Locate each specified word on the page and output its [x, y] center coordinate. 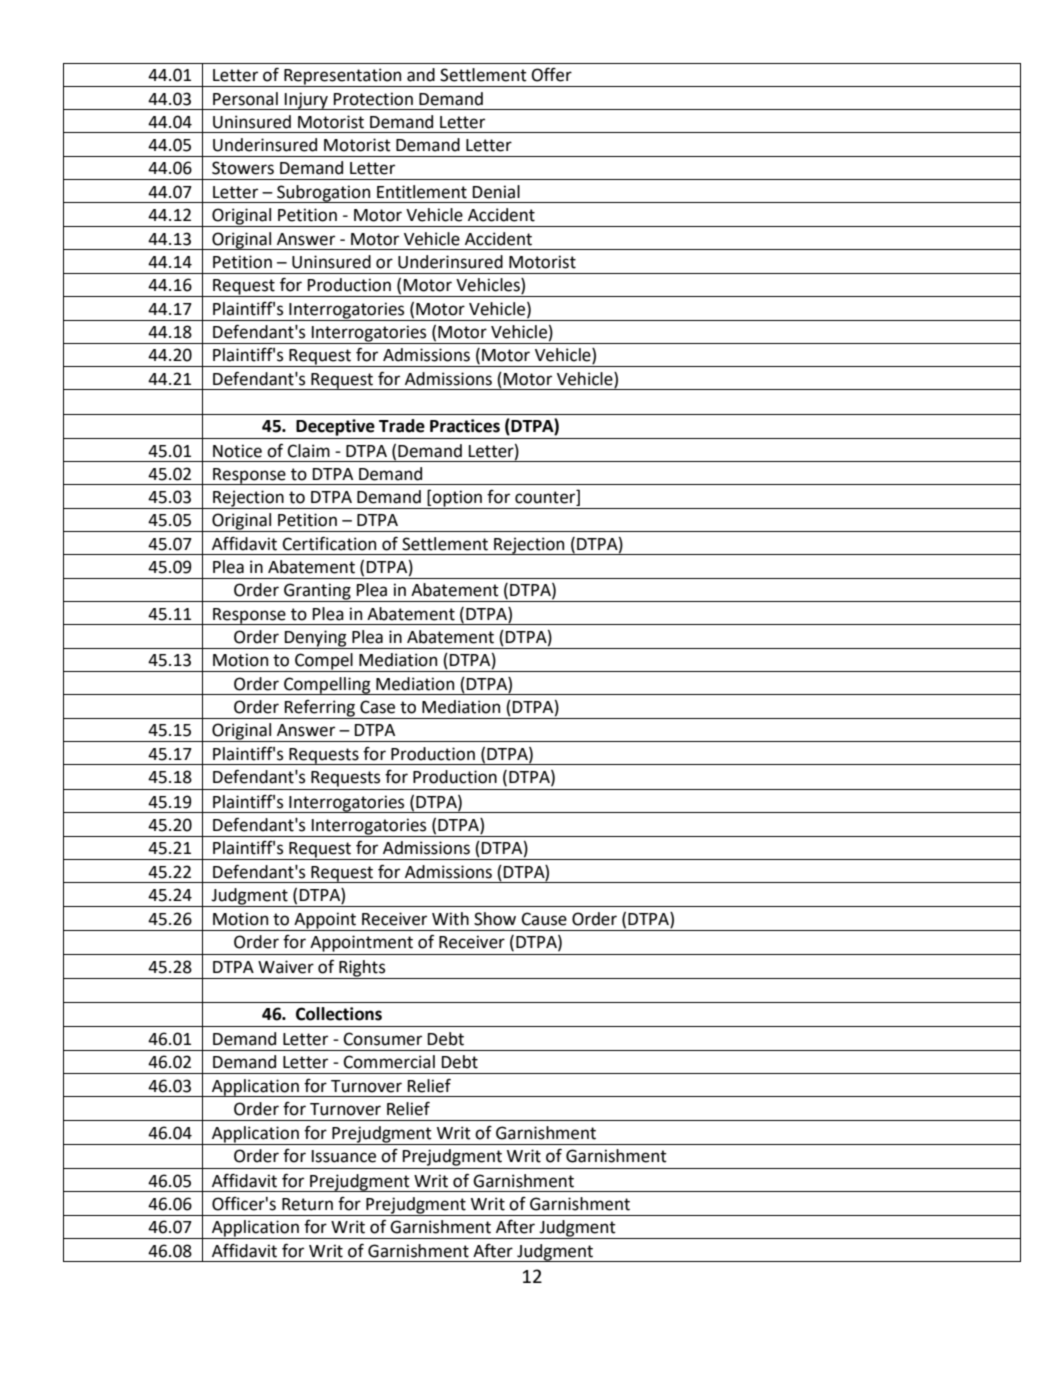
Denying [315, 639]
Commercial [389, 1062]
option [457, 499]
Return [307, 1204]
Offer [552, 75]
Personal [245, 99]
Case [377, 707]
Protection [373, 99]
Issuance [344, 1156]
